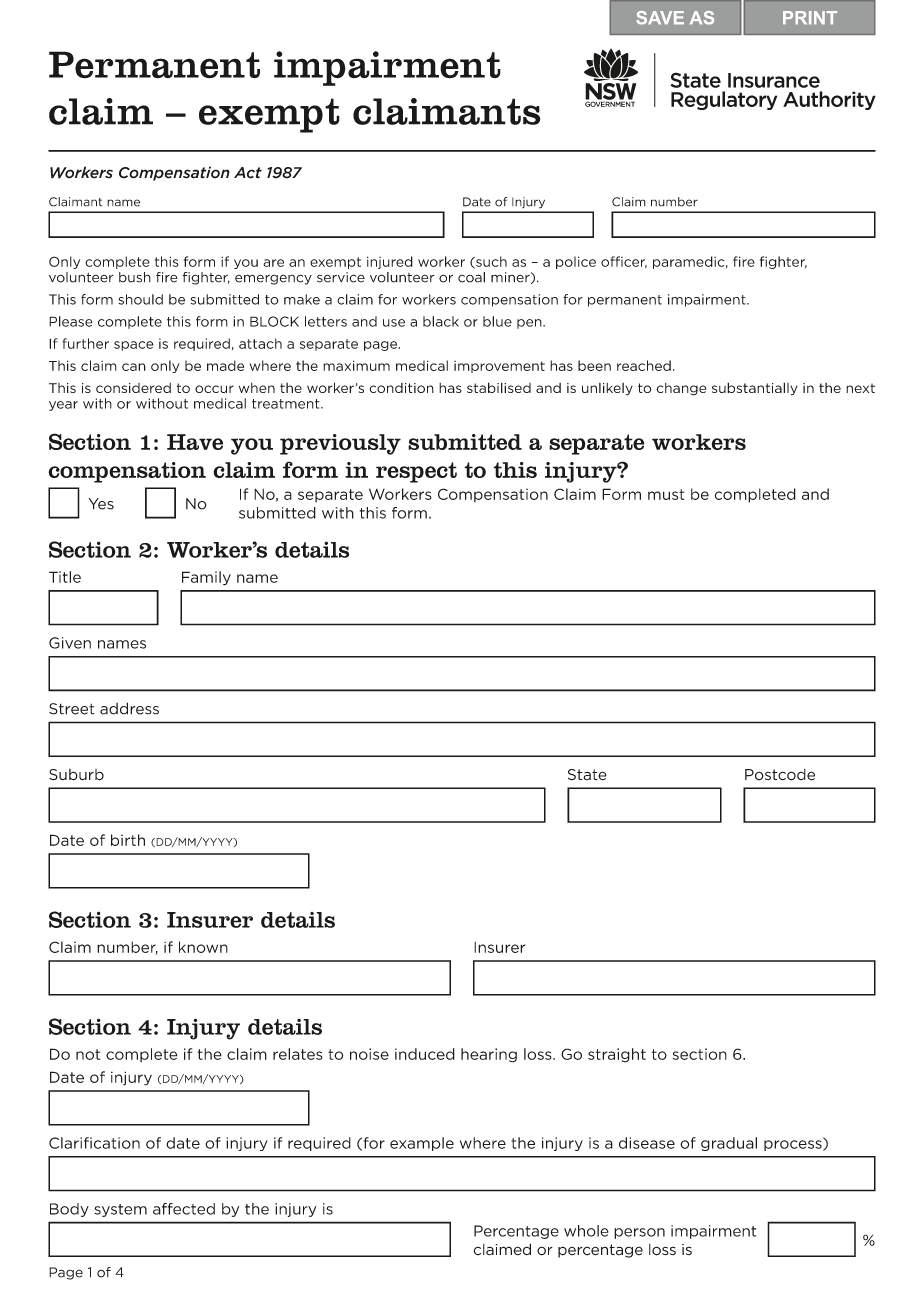  I want to click on birth, so click(128, 840).
